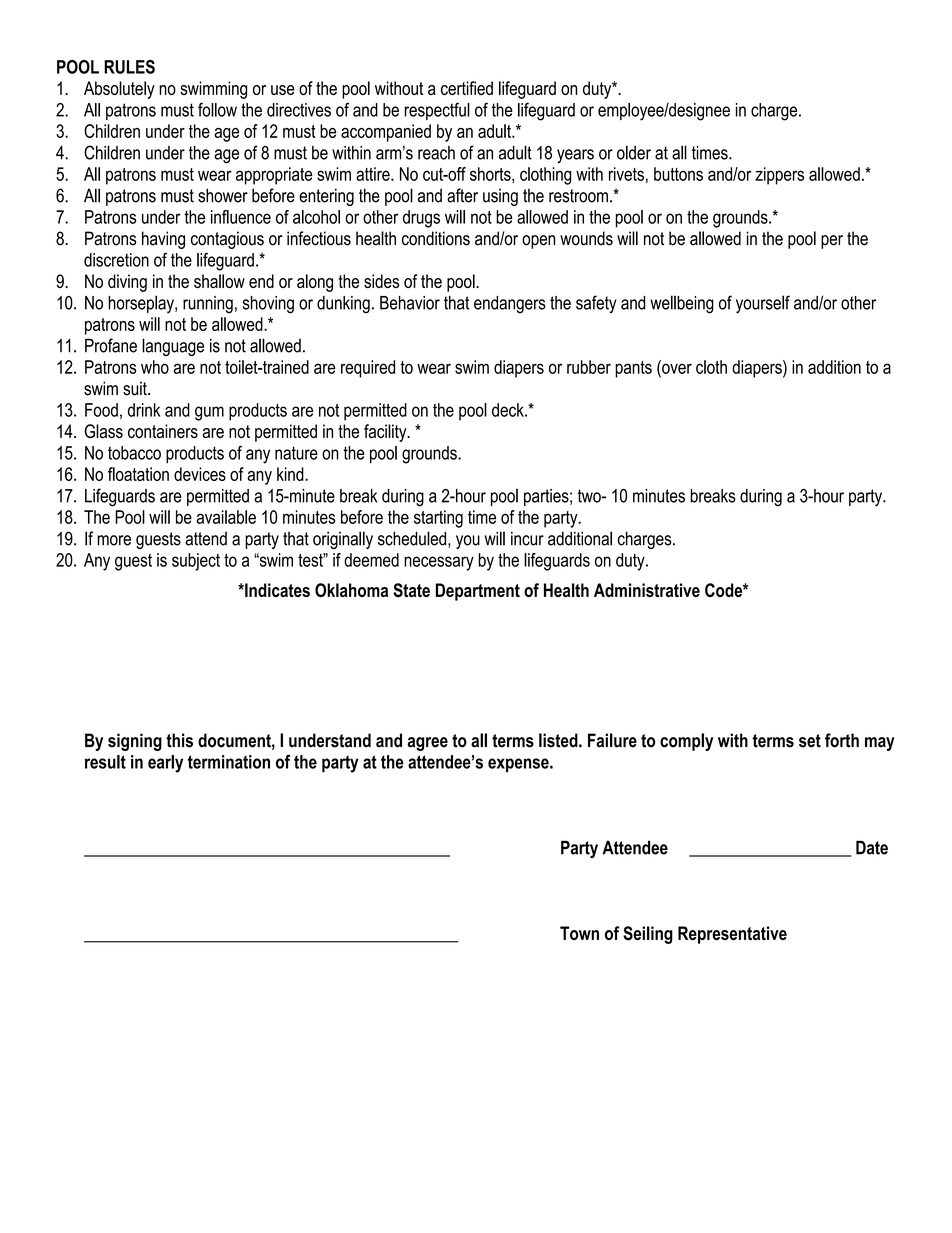 The height and width of the document is (1233, 952). I want to click on endangers, so click(510, 305).
